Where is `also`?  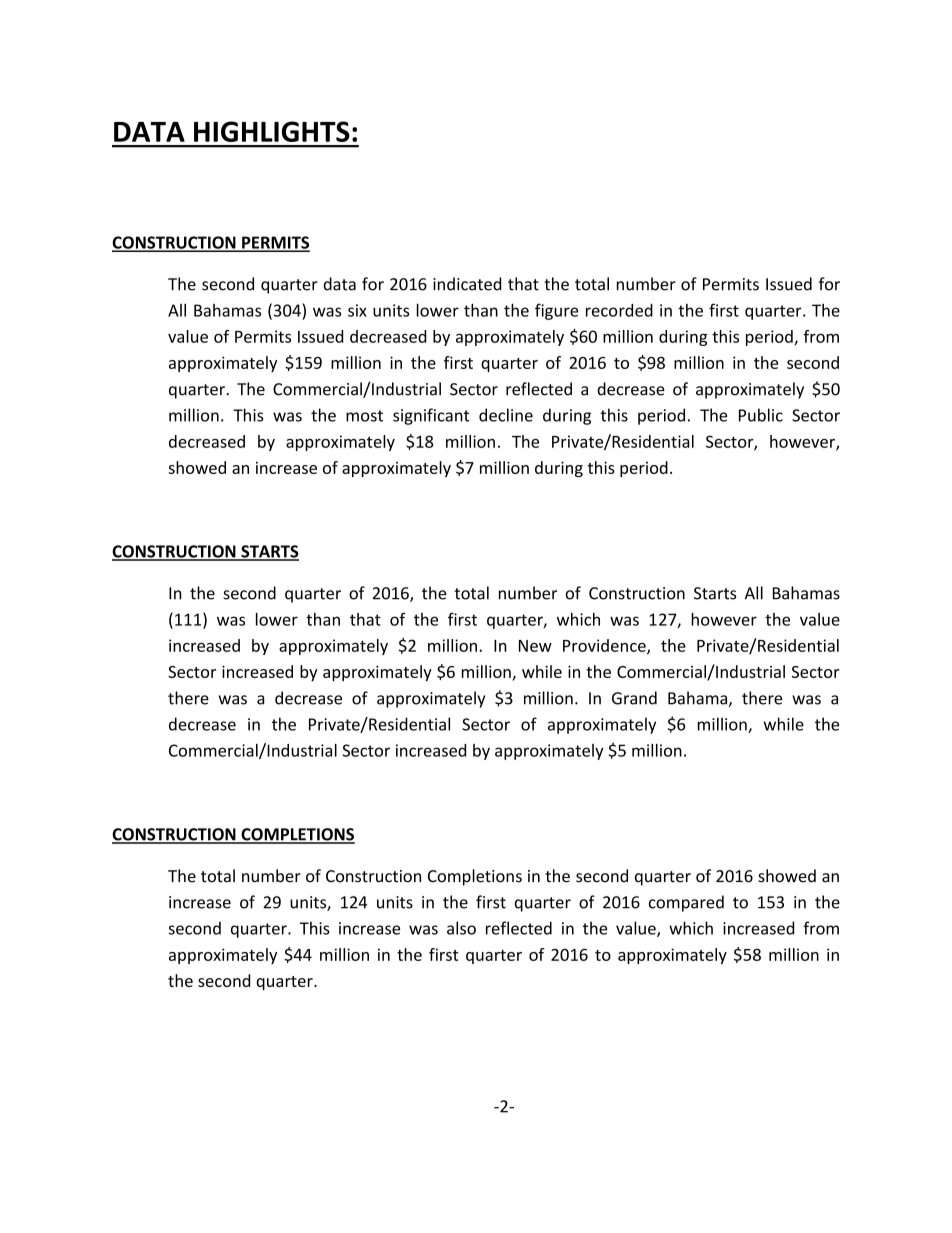
also is located at coordinates (461, 928).
